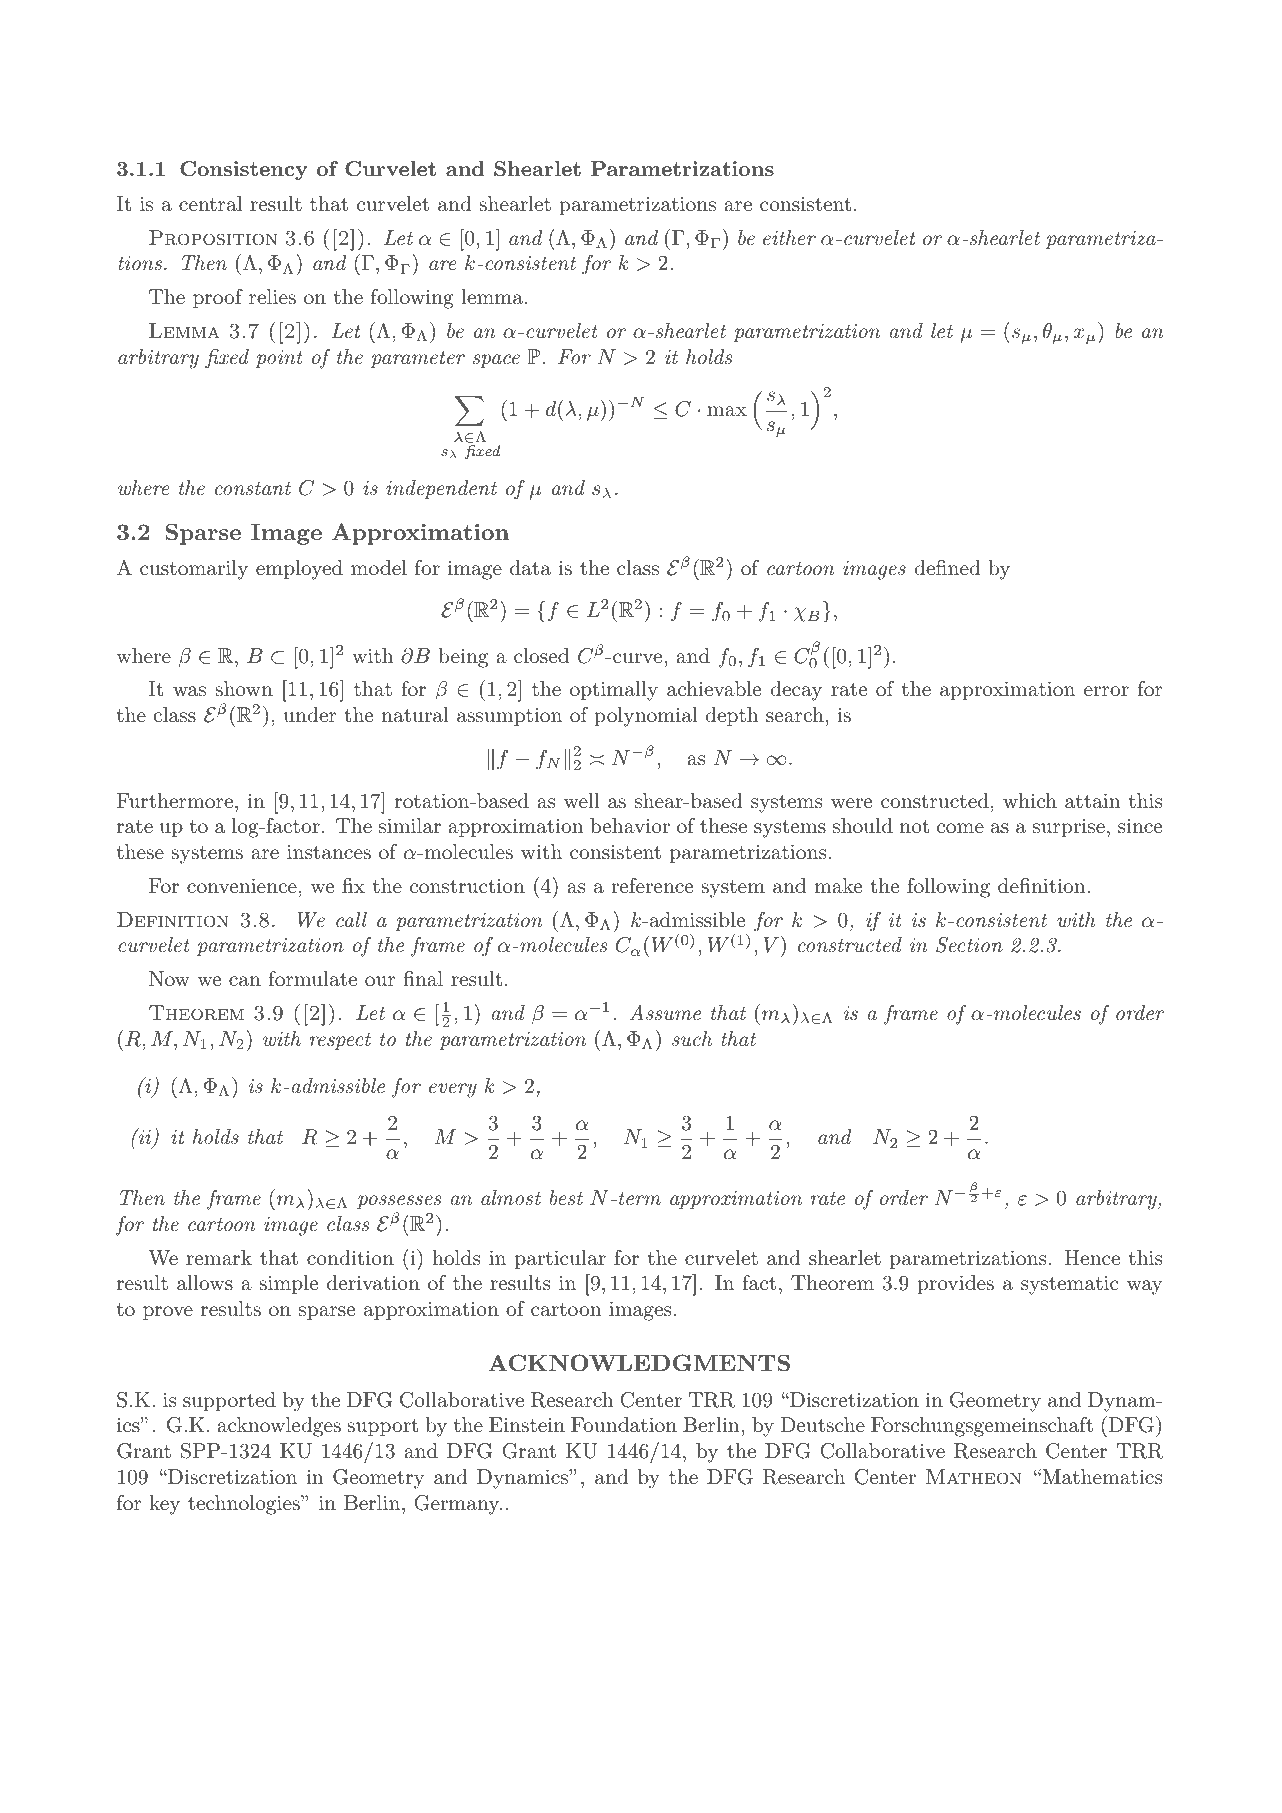 This page has width=1282, height=1813. What do you see at coordinates (244, 171) in the page?
I see `Consistency` at bounding box center [244, 171].
